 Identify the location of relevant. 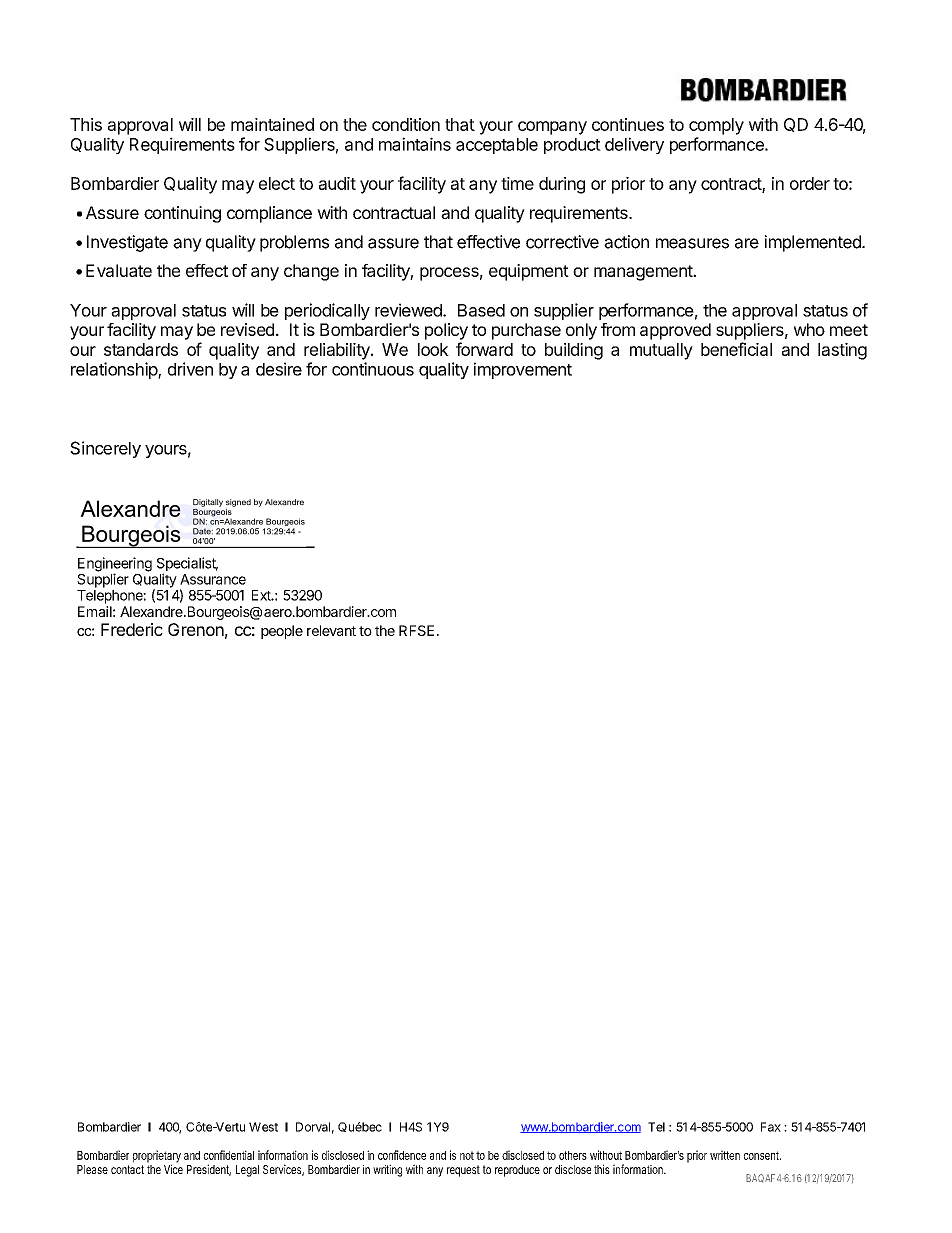
(331, 630).
